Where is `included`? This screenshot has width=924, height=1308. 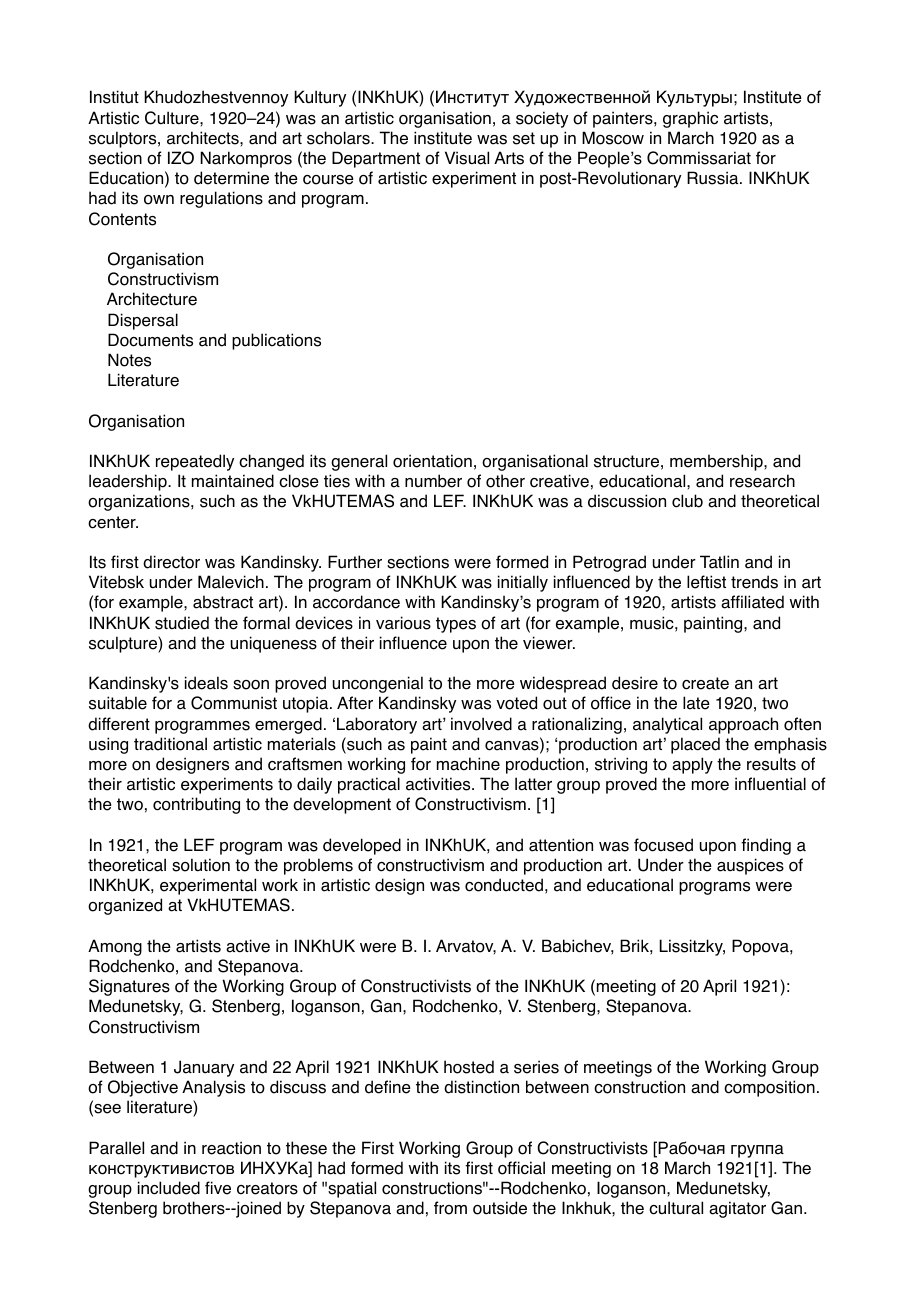
included is located at coordinates (169, 1188).
